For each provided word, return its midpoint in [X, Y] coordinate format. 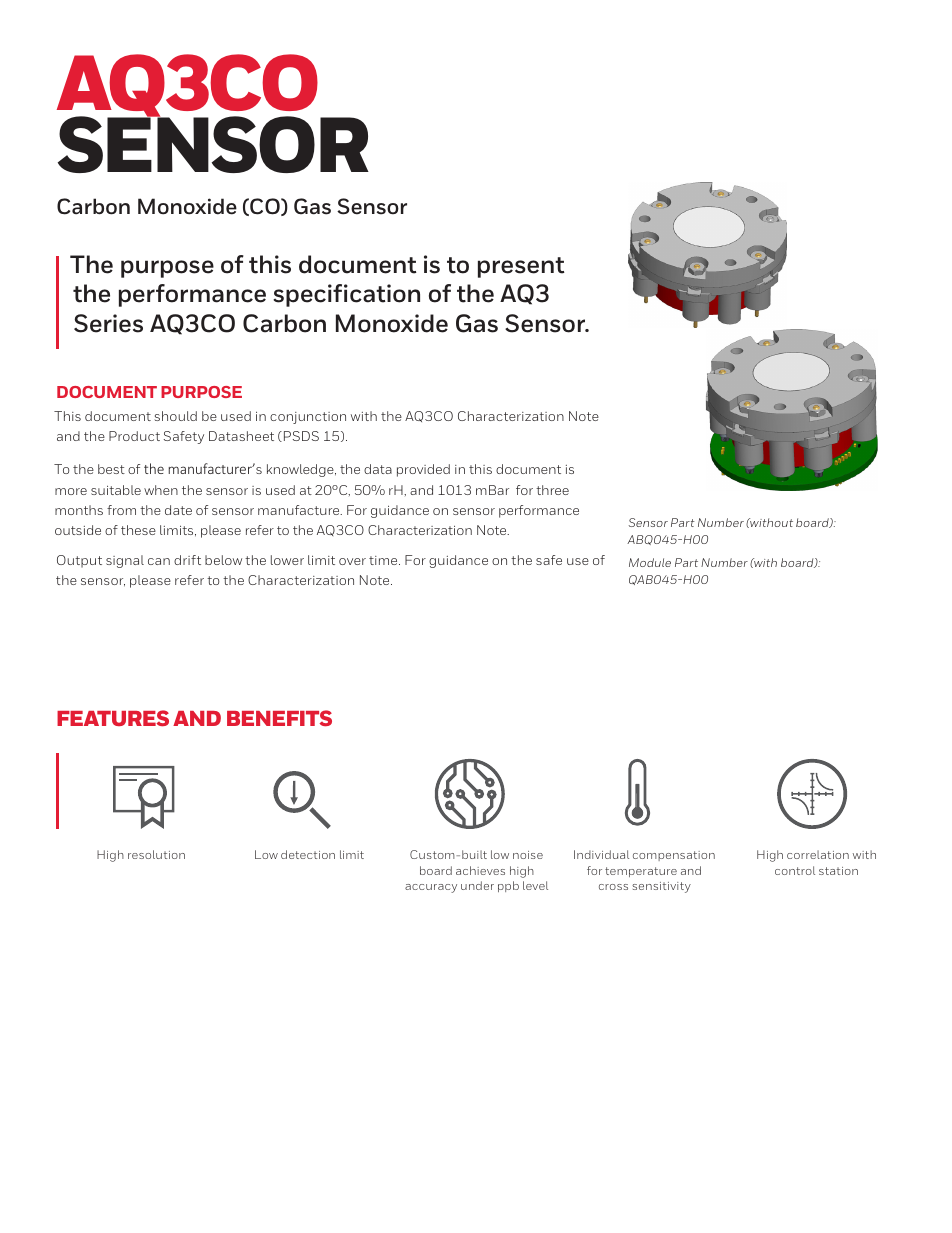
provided [423, 470]
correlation [818, 854]
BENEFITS [279, 718]
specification [346, 295]
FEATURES [113, 718]
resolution [156, 854]
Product [134, 436]
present [521, 267]
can [159, 561]
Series [108, 323]
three [552, 490]
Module [650, 562]
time [384, 560]
